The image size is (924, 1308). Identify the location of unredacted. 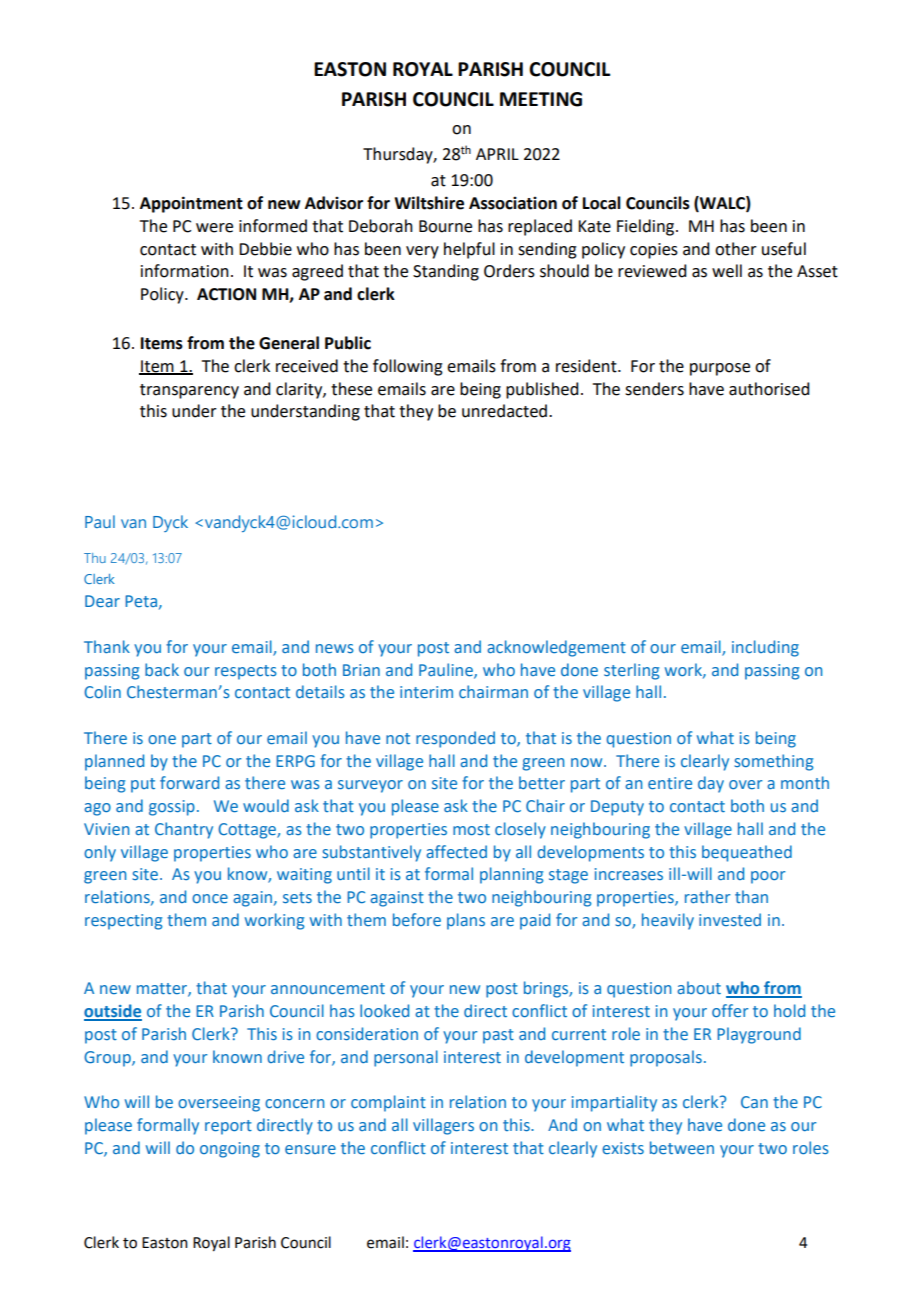
(506, 411).
